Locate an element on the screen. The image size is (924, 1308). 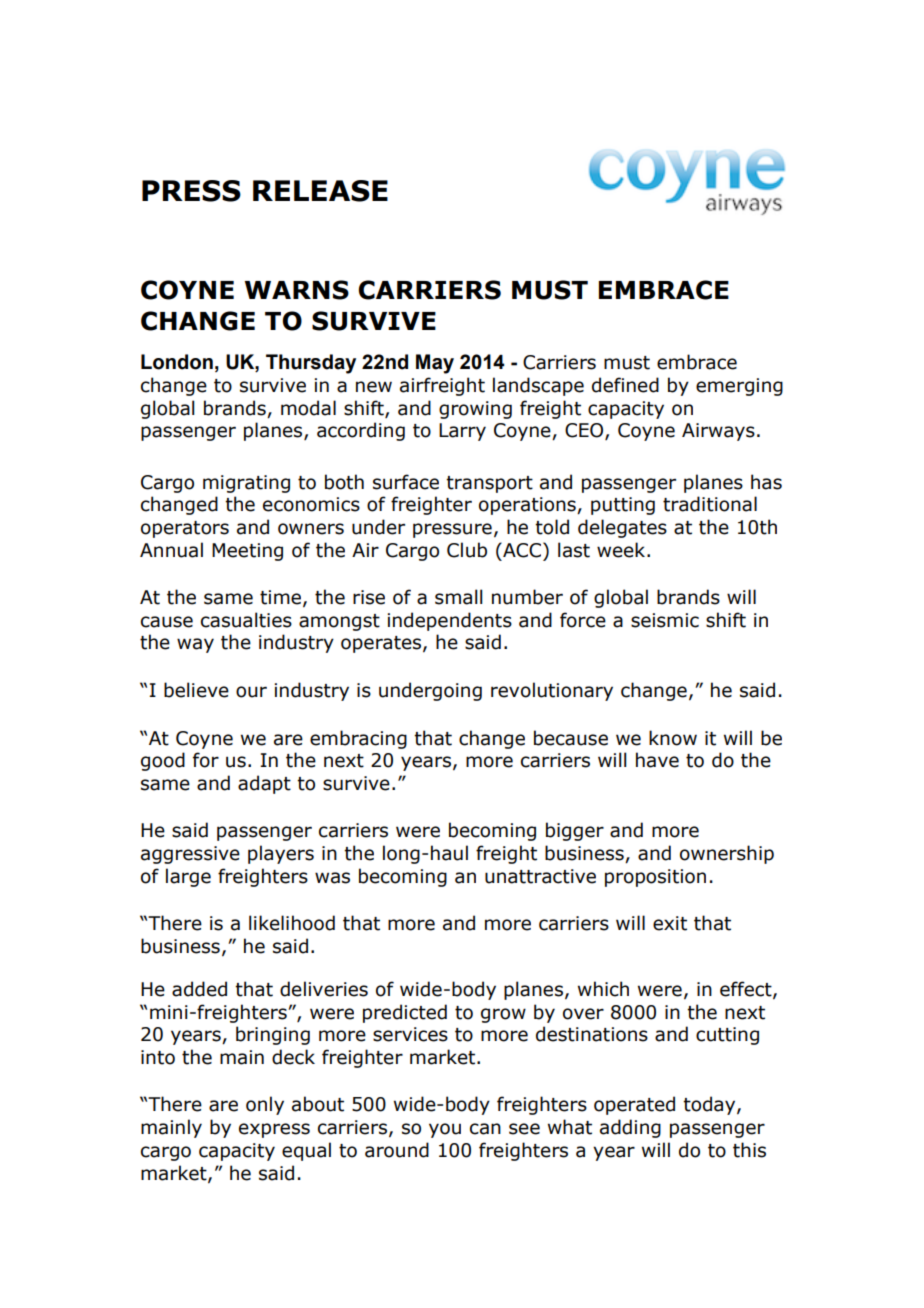
seismic is located at coordinates (665, 620).
